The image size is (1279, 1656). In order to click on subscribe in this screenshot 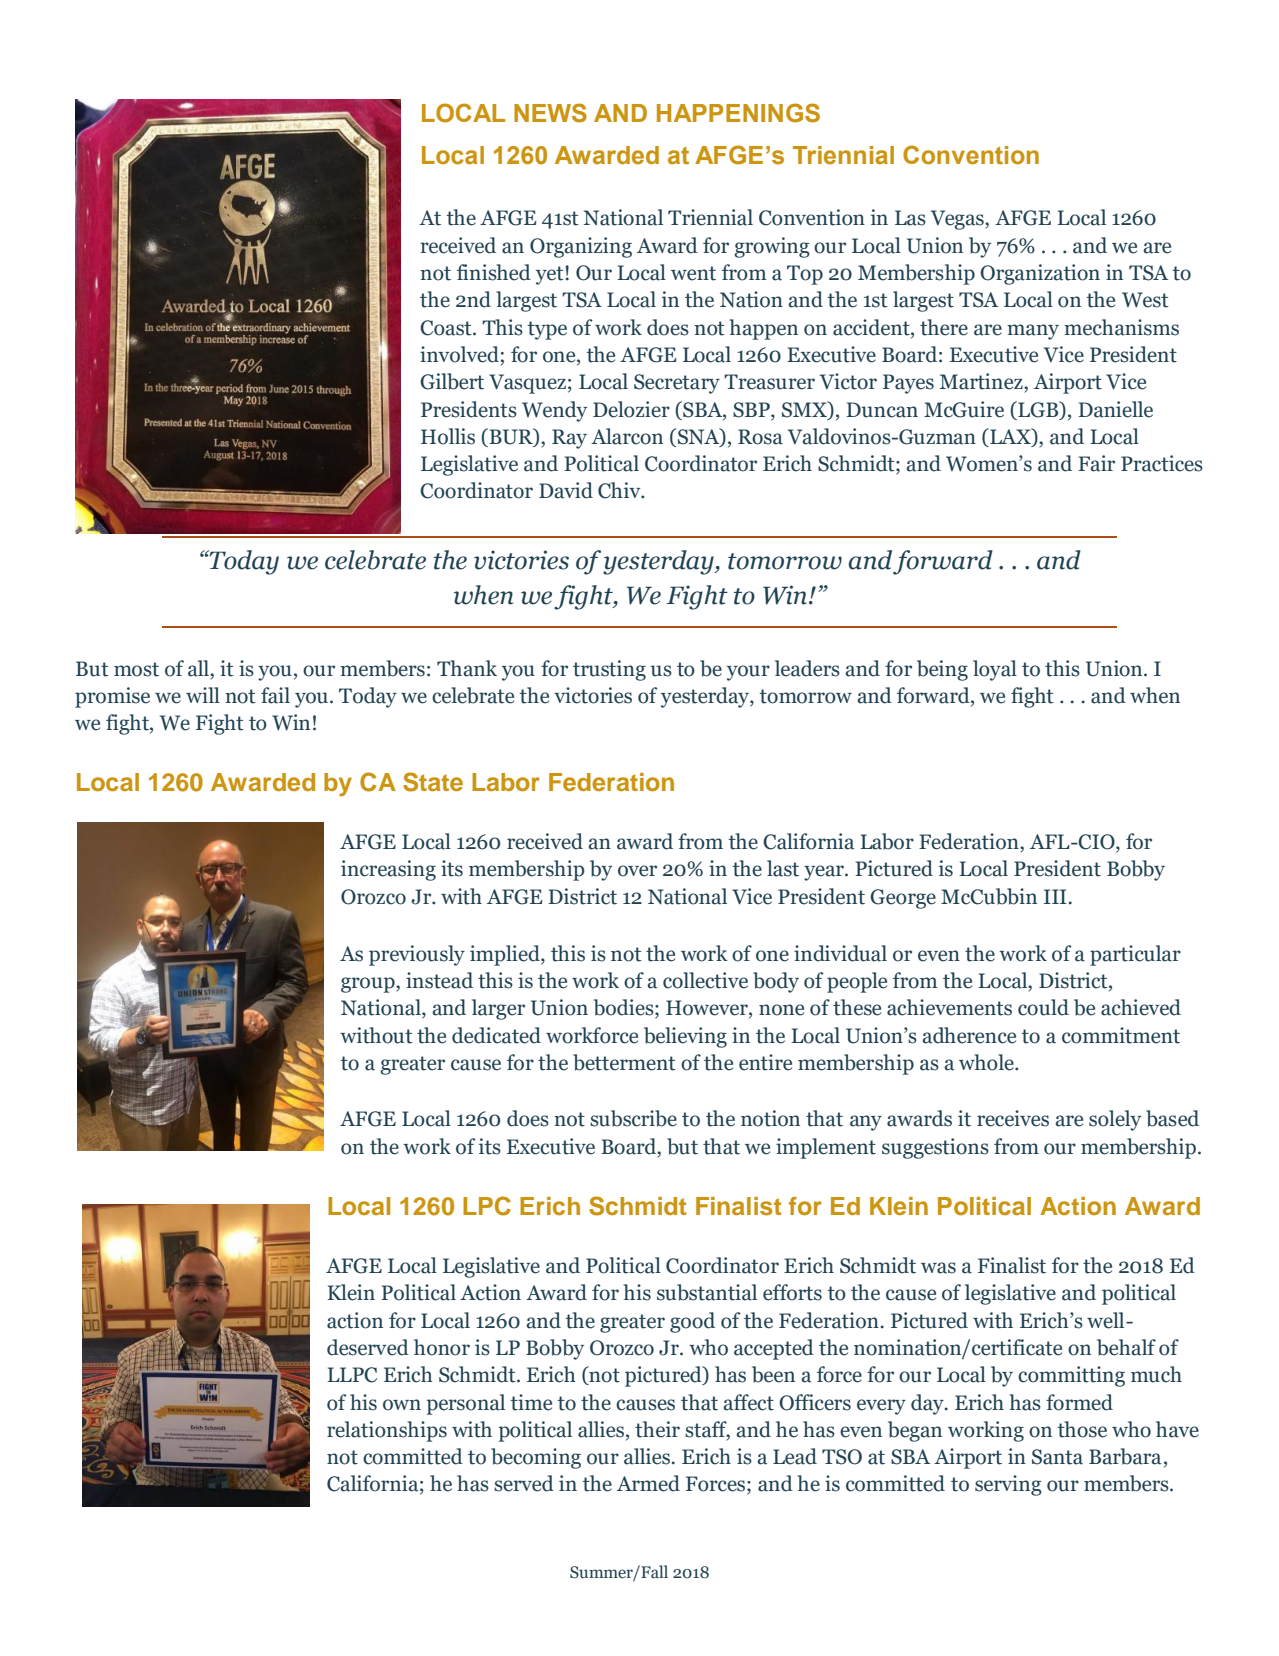, I will do `click(633, 1118)`.
